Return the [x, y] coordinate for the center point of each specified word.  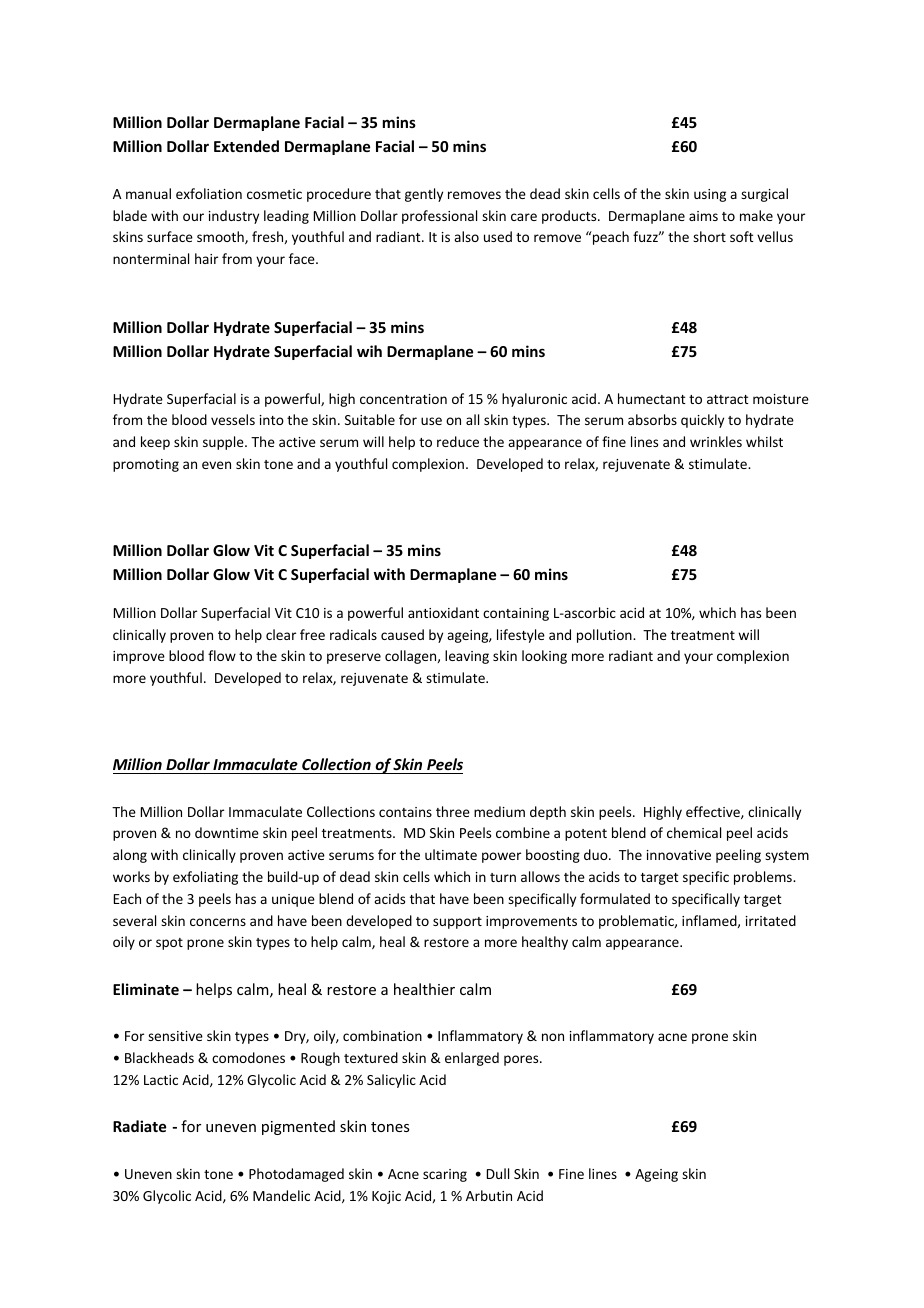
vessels [233, 419]
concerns [218, 922]
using [710, 195]
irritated [771, 920]
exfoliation [209, 193]
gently [424, 195]
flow [222, 655]
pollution [605, 636]
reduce [458, 441]
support [457, 923]
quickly [702, 421]
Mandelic [281, 1195]
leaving [467, 657]
